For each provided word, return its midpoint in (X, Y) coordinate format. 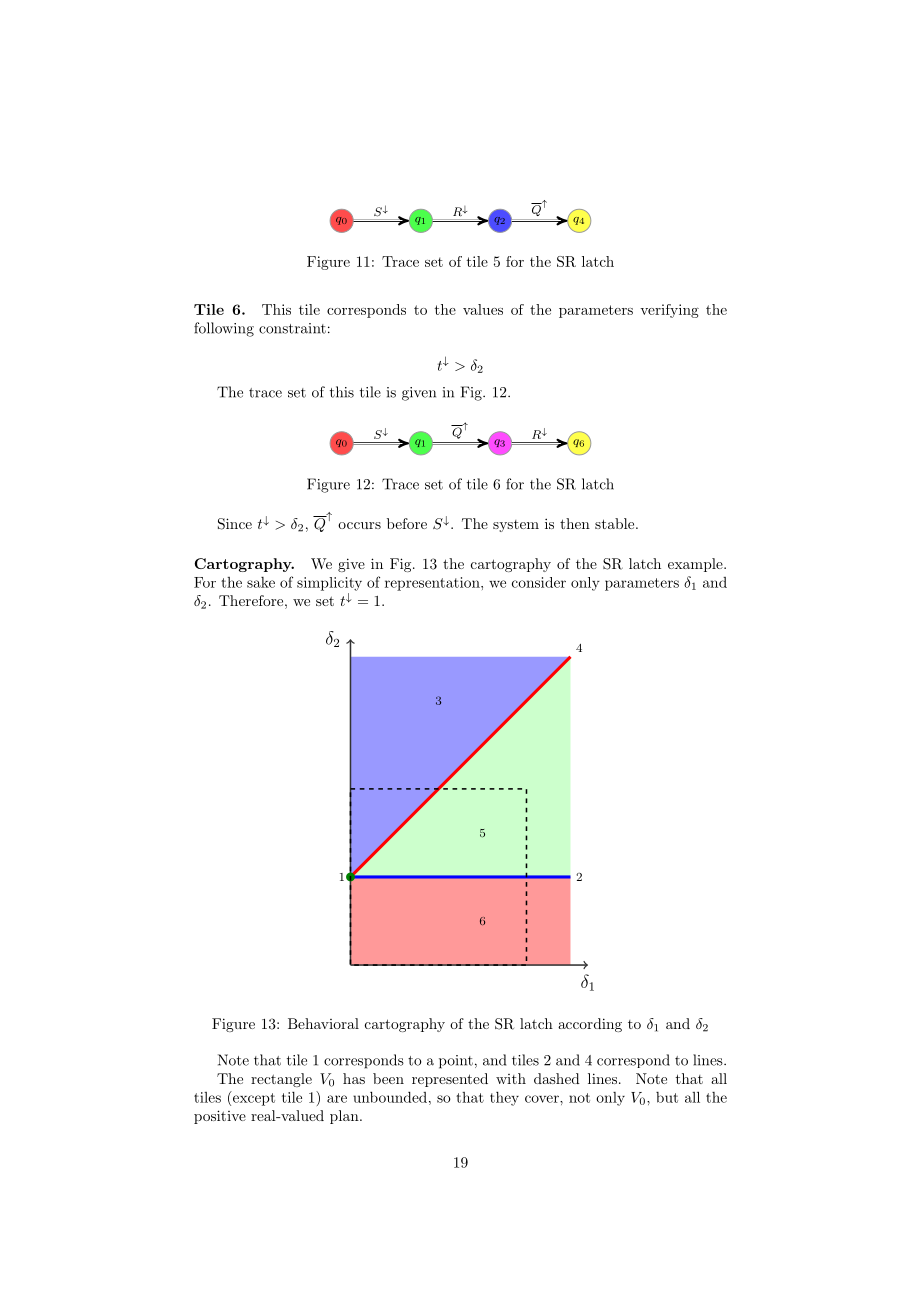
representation (433, 584)
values (483, 309)
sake (261, 582)
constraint (292, 328)
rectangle (281, 1080)
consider (539, 582)
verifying (669, 311)
